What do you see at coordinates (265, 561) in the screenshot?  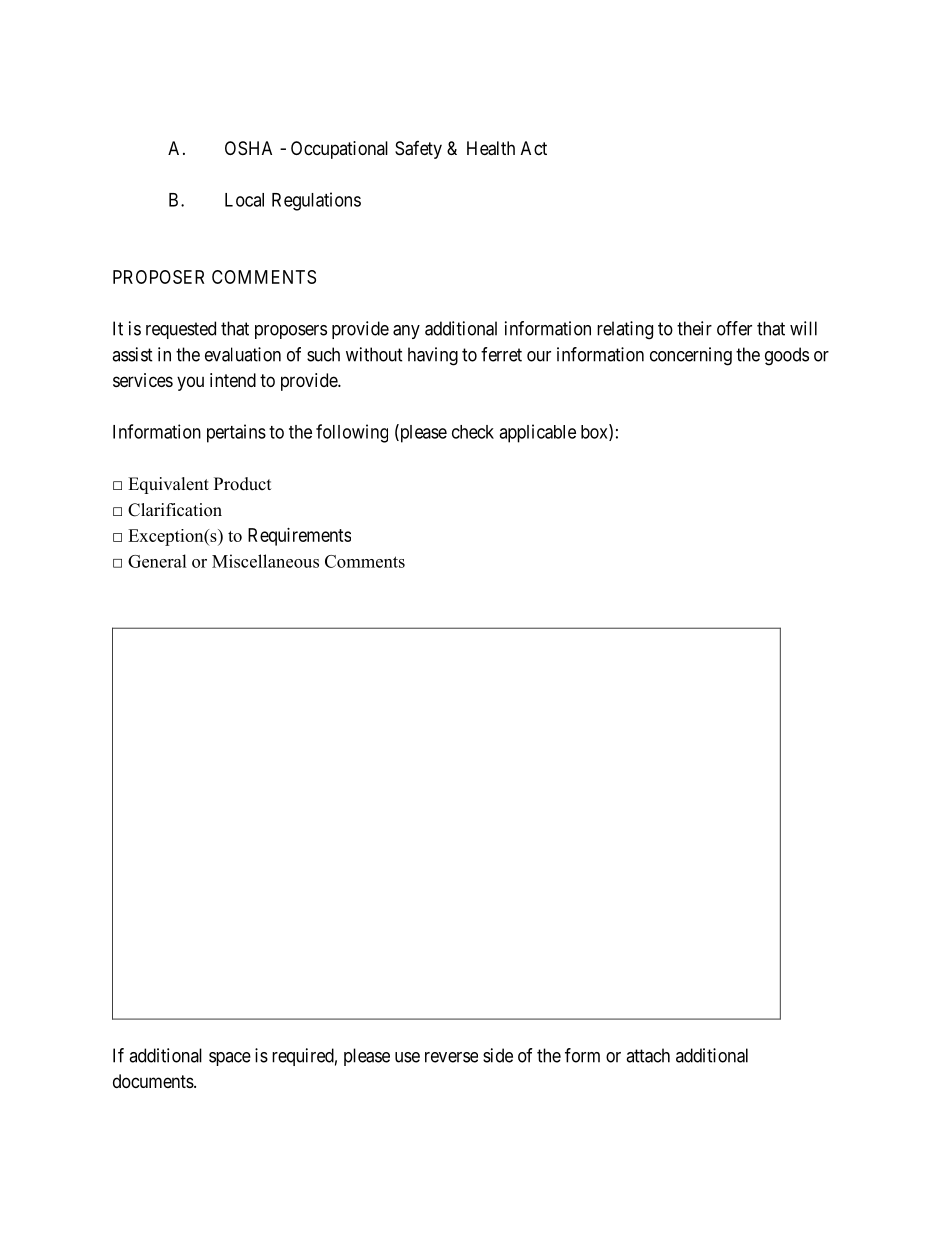 I see `Miscellaneous` at bounding box center [265, 561].
